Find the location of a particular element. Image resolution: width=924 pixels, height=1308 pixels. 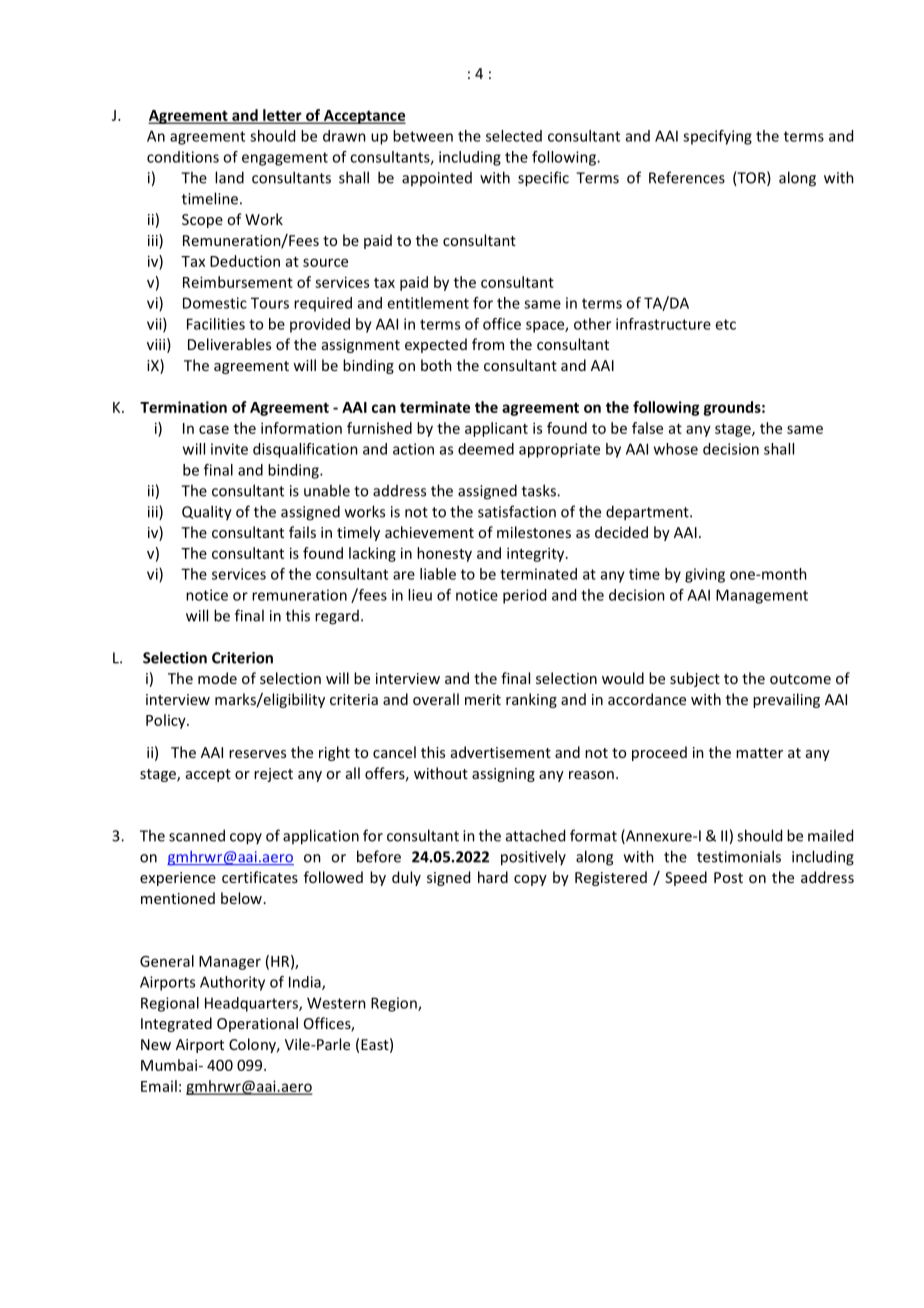

attached is located at coordinates (535, 835).
